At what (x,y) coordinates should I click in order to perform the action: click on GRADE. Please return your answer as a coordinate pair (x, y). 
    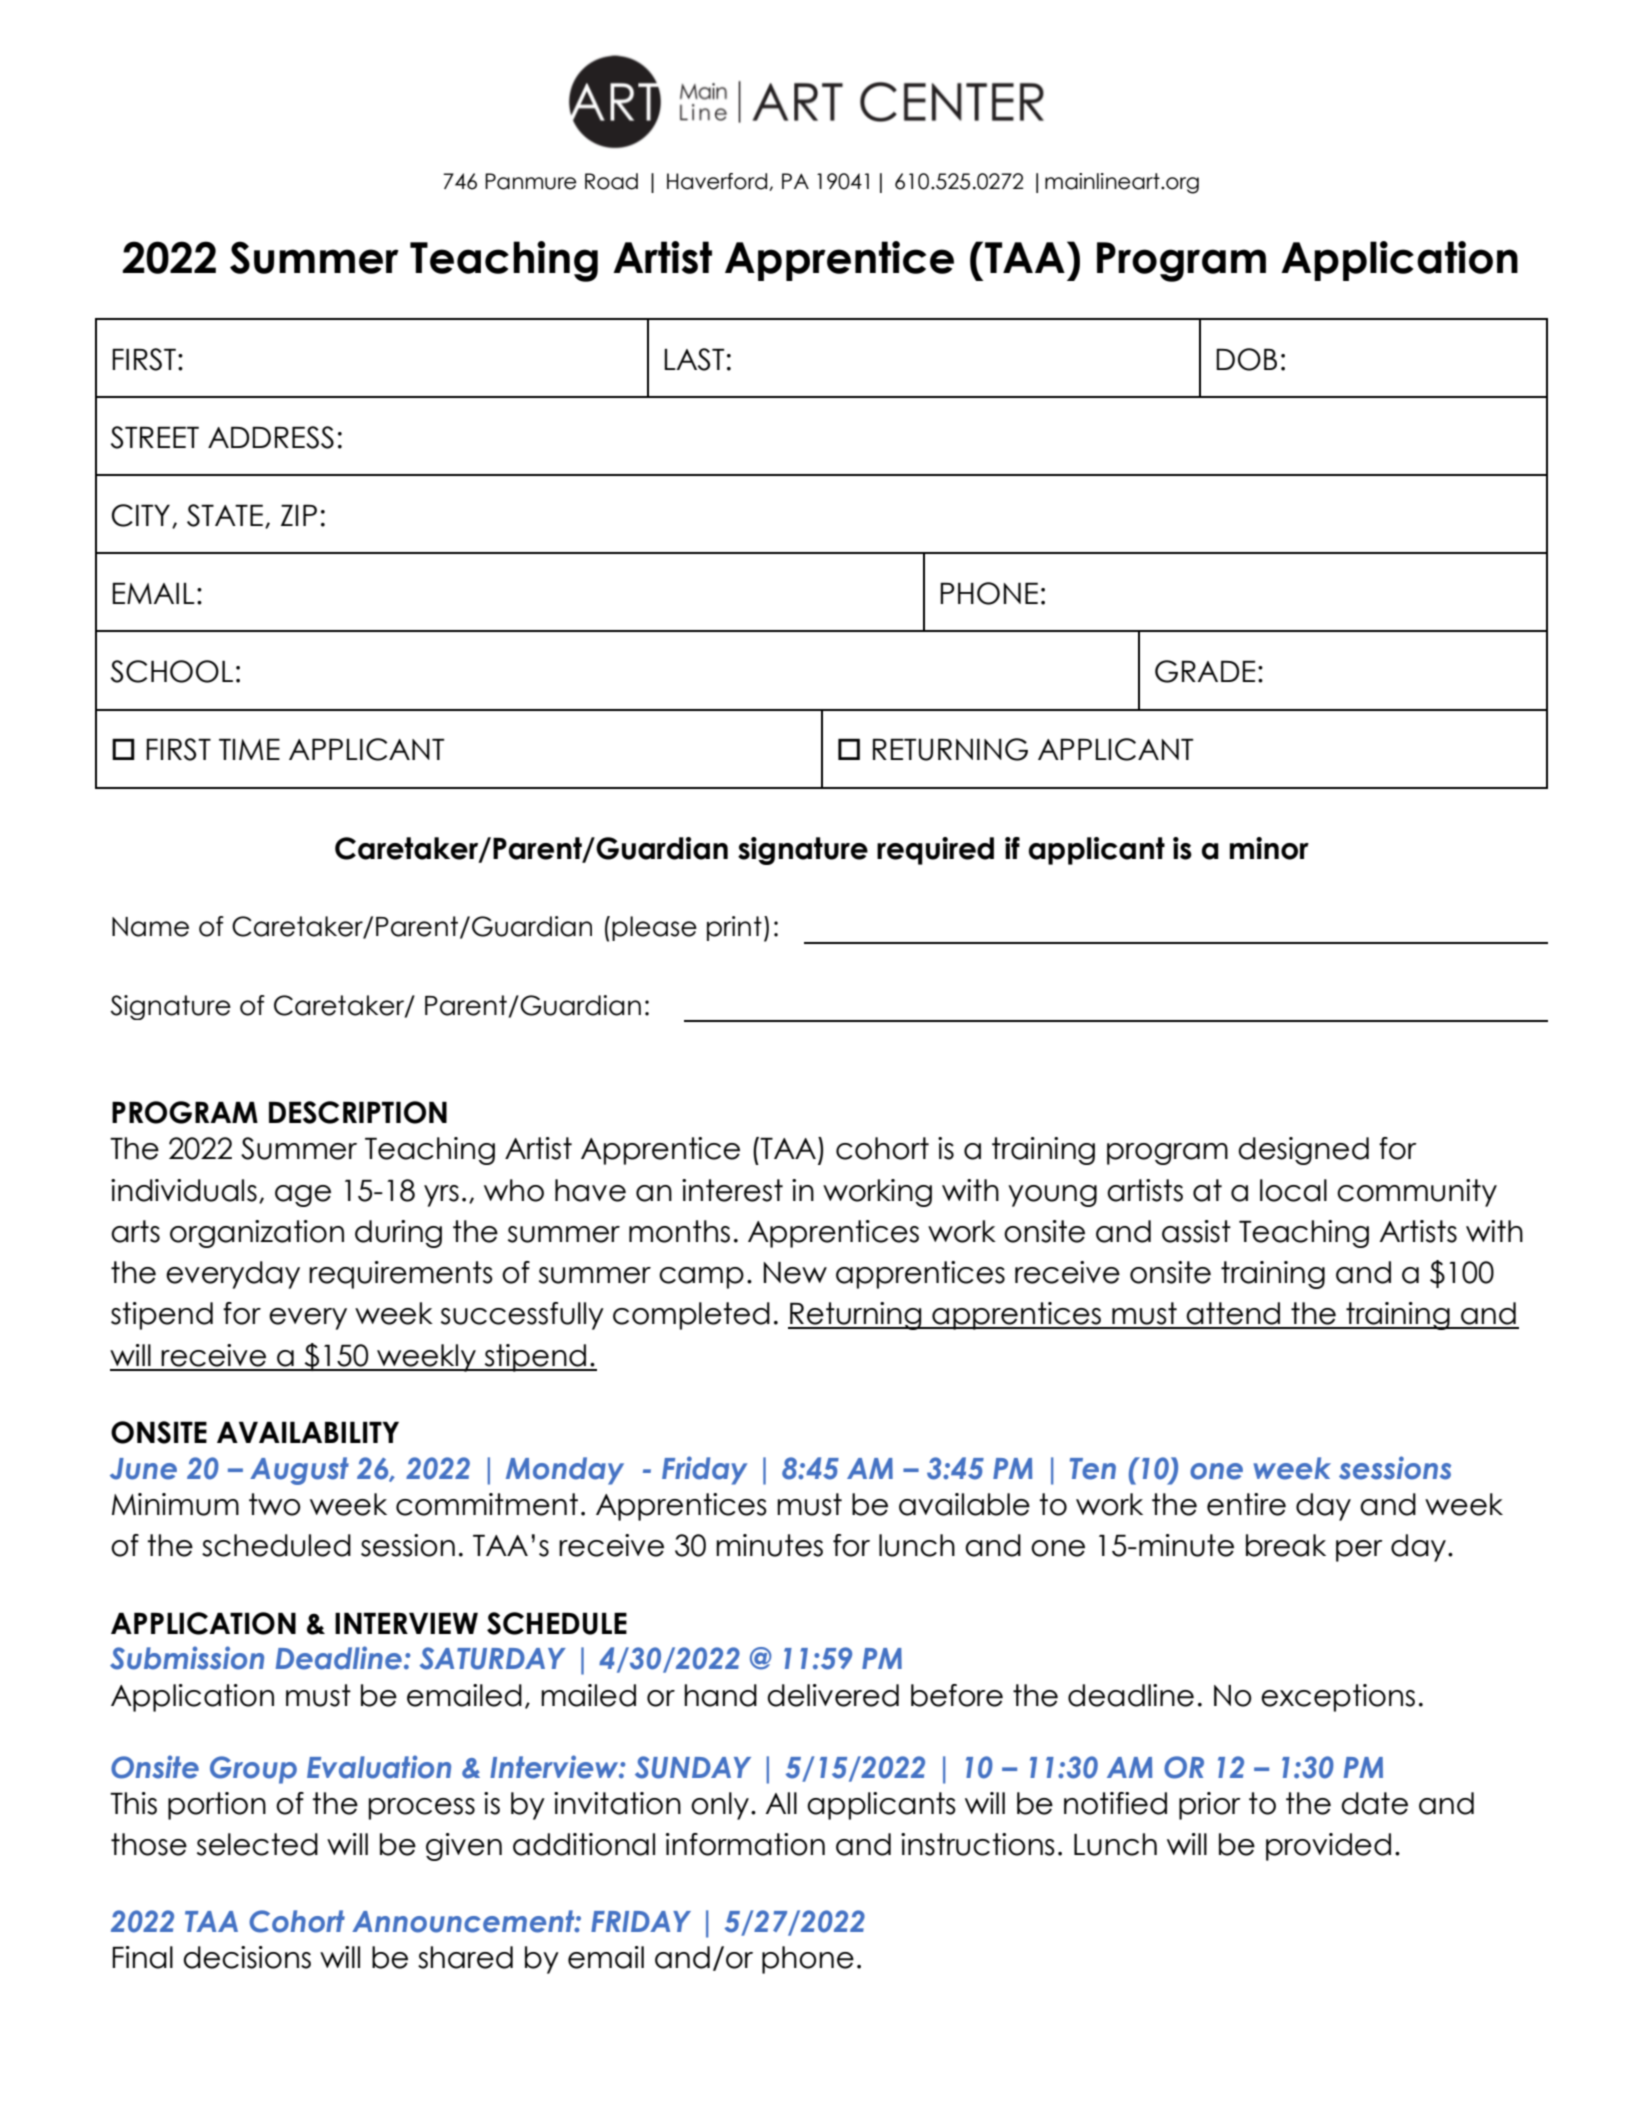
    Looking at the image, I should click on (1205, 671).
